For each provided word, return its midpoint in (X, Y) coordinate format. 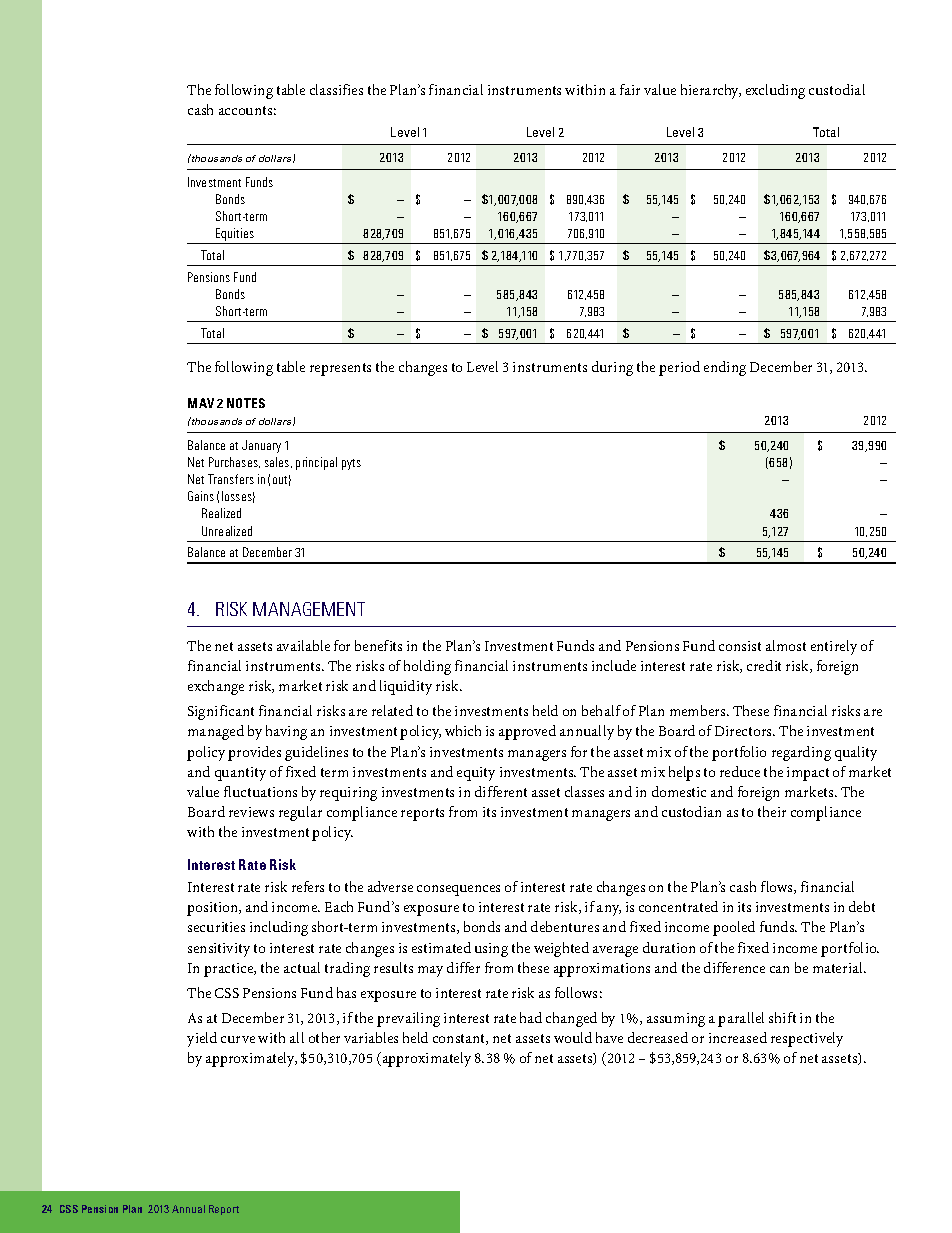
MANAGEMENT (309, 609)
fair (630, 89)
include (614, 665)
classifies (336, 89)
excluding (775, 91)
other (324, 1037)
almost (786, 645)
